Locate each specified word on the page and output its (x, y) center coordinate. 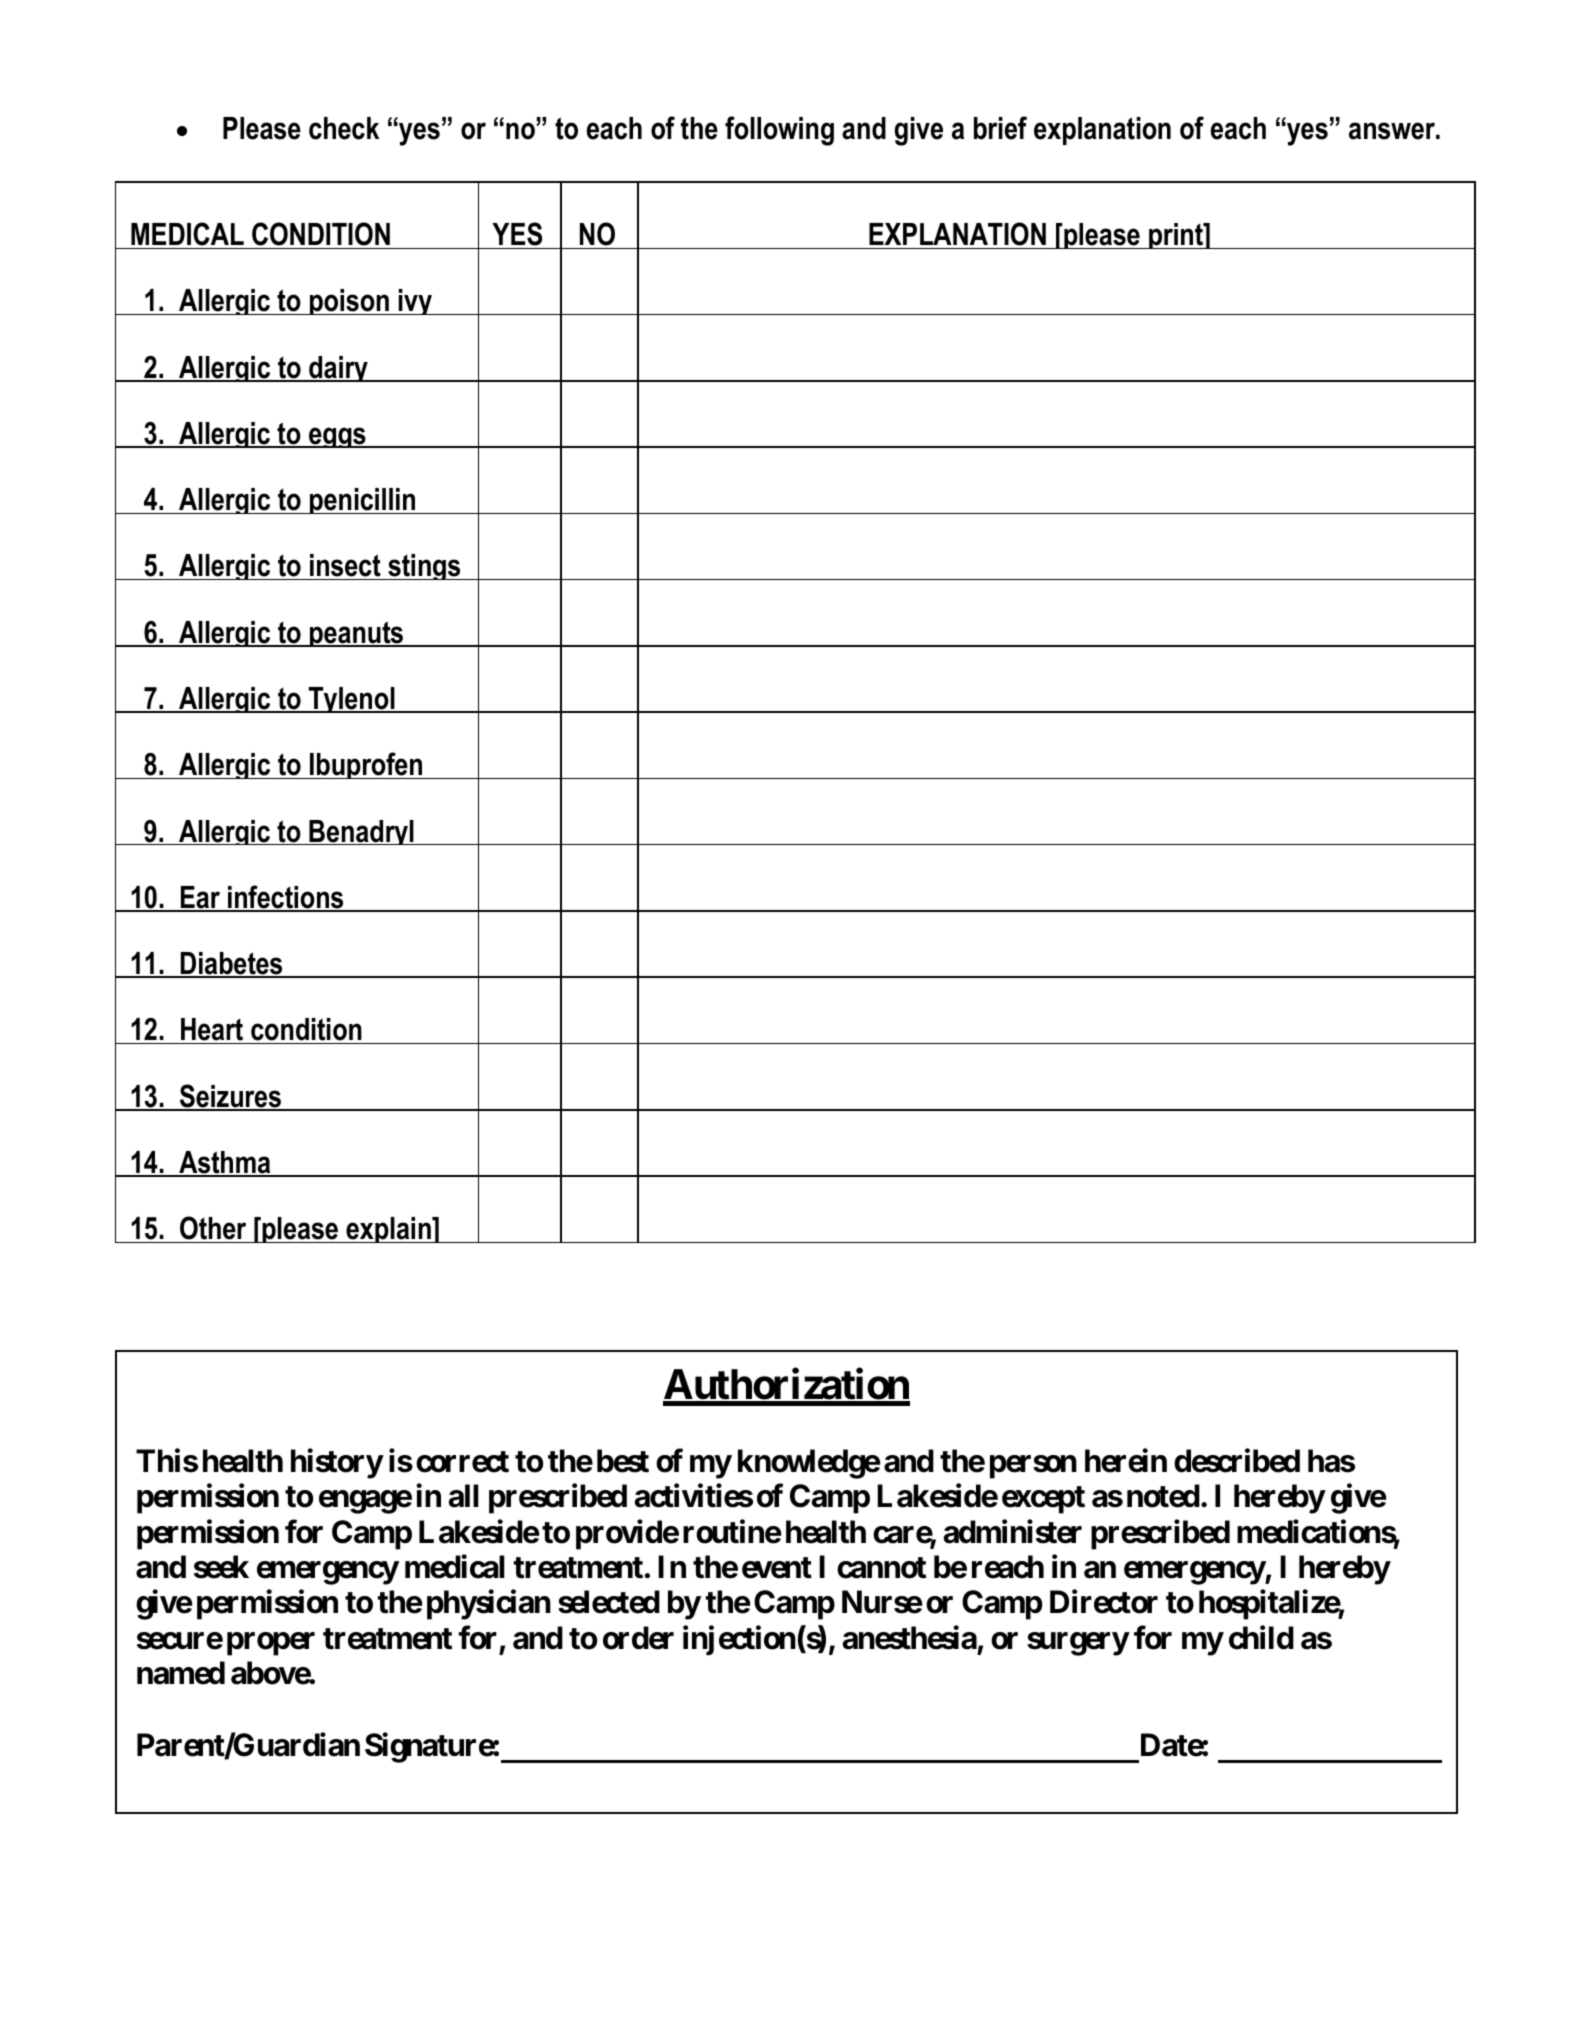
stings (424, 567)
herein (1126, 1460)
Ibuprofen (366, 765)
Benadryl (361, 832)
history (337, 1463)
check (344, 128)
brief (1000, 128)
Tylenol (351, 700)
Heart (212, 1031)
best (623, 1461)
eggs (337, 437)
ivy (415, 302)
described (1237, 1460)
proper (271, 1644)
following (779, 131)
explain (388, 1230)
